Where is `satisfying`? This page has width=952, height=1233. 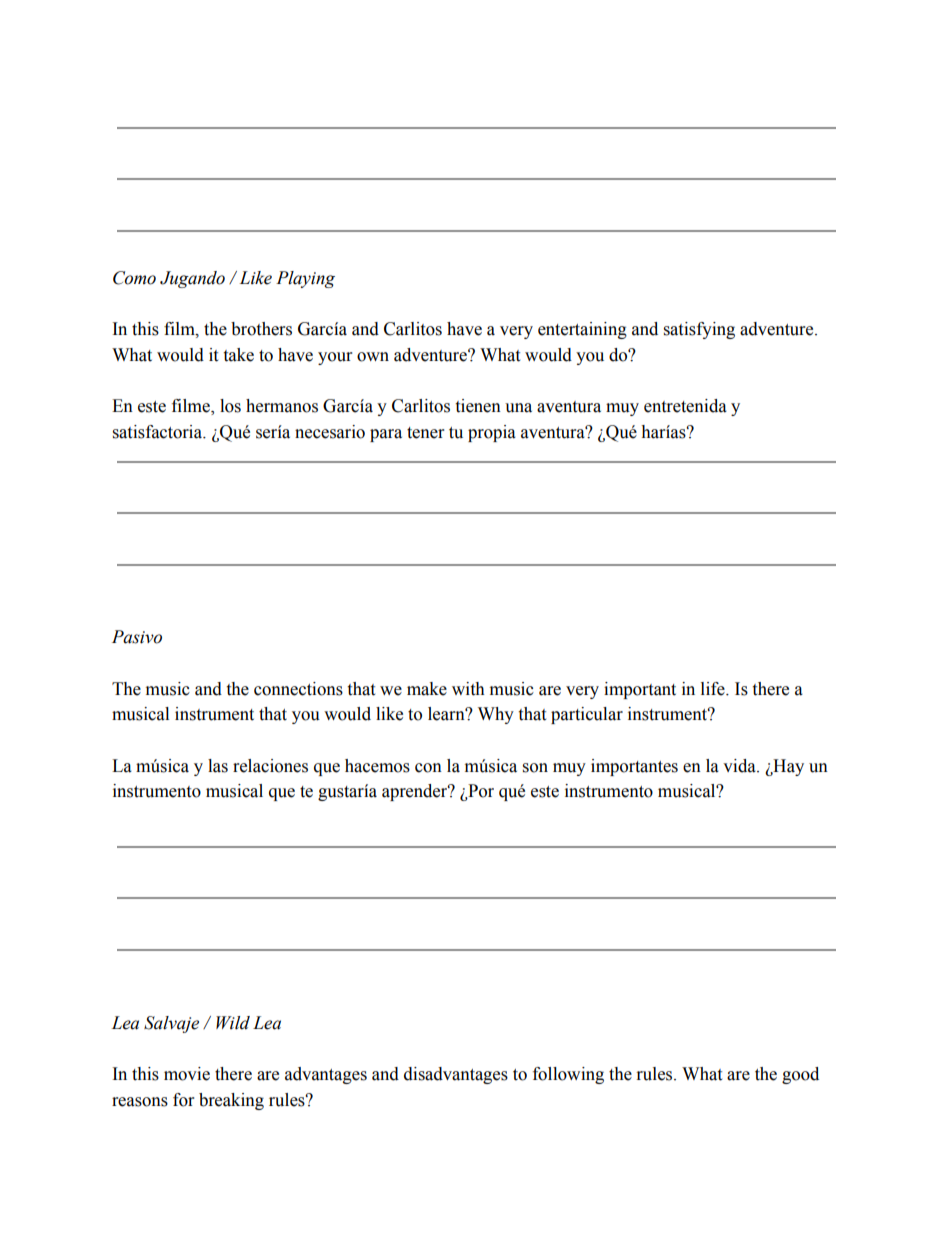 satisfying is located at coordinates (699, 330).
